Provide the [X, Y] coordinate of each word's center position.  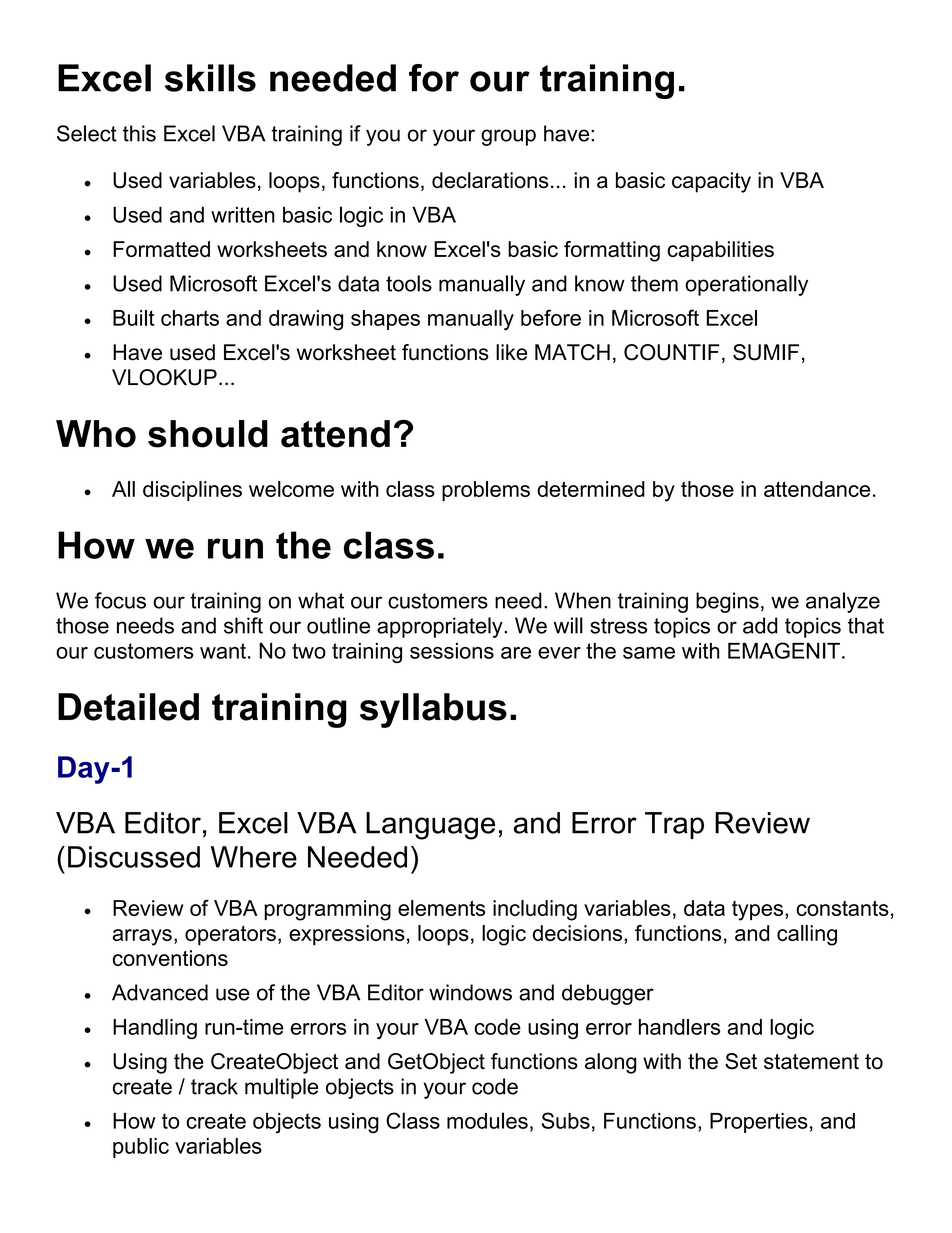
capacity [711, 182]
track [214, 1086]
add [760, 625]
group [508, 137]
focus [120, 600]
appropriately [441, 627]
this [139, 133]
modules [487, 1120]
